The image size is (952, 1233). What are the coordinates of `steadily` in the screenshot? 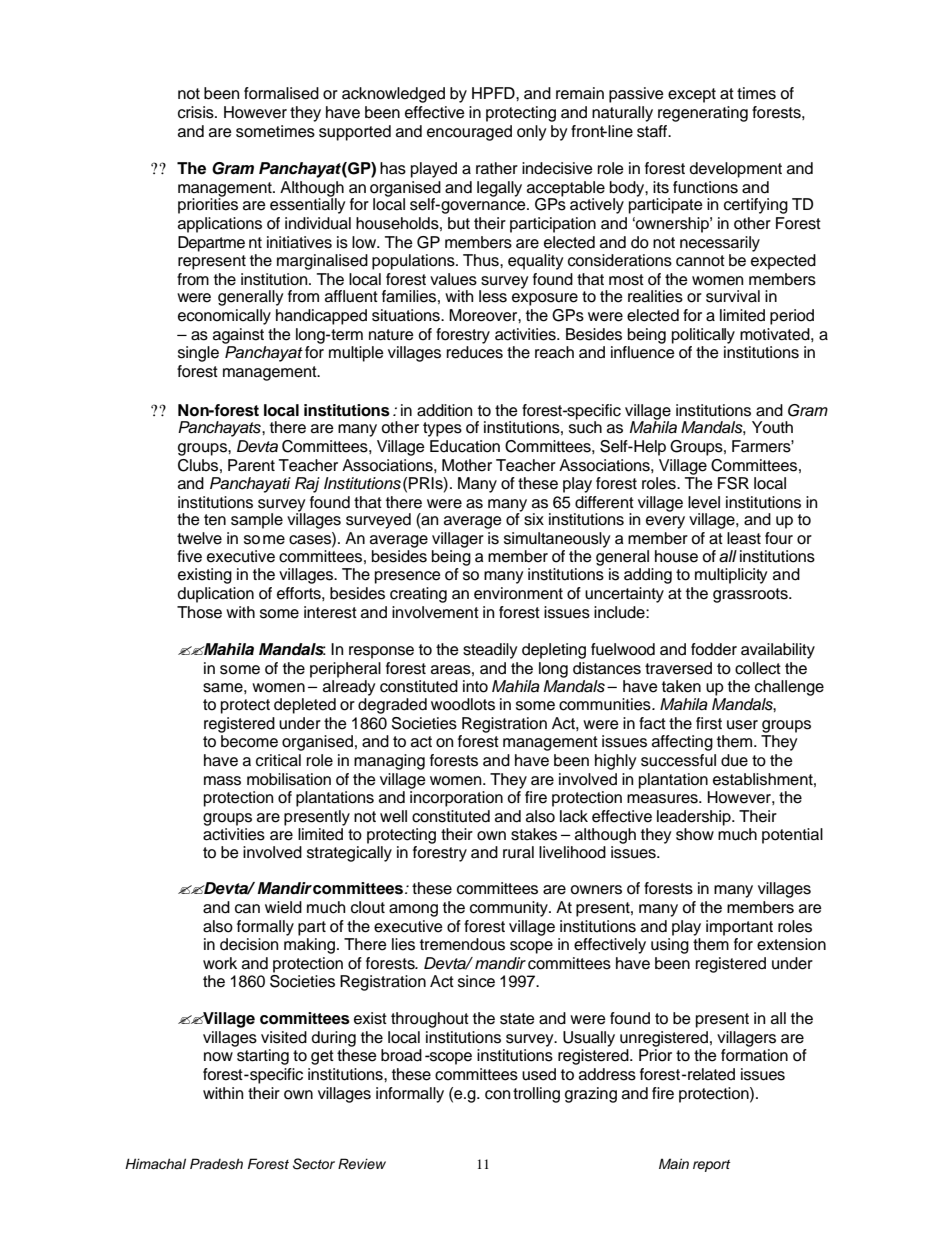 It's located at (490, 651).
